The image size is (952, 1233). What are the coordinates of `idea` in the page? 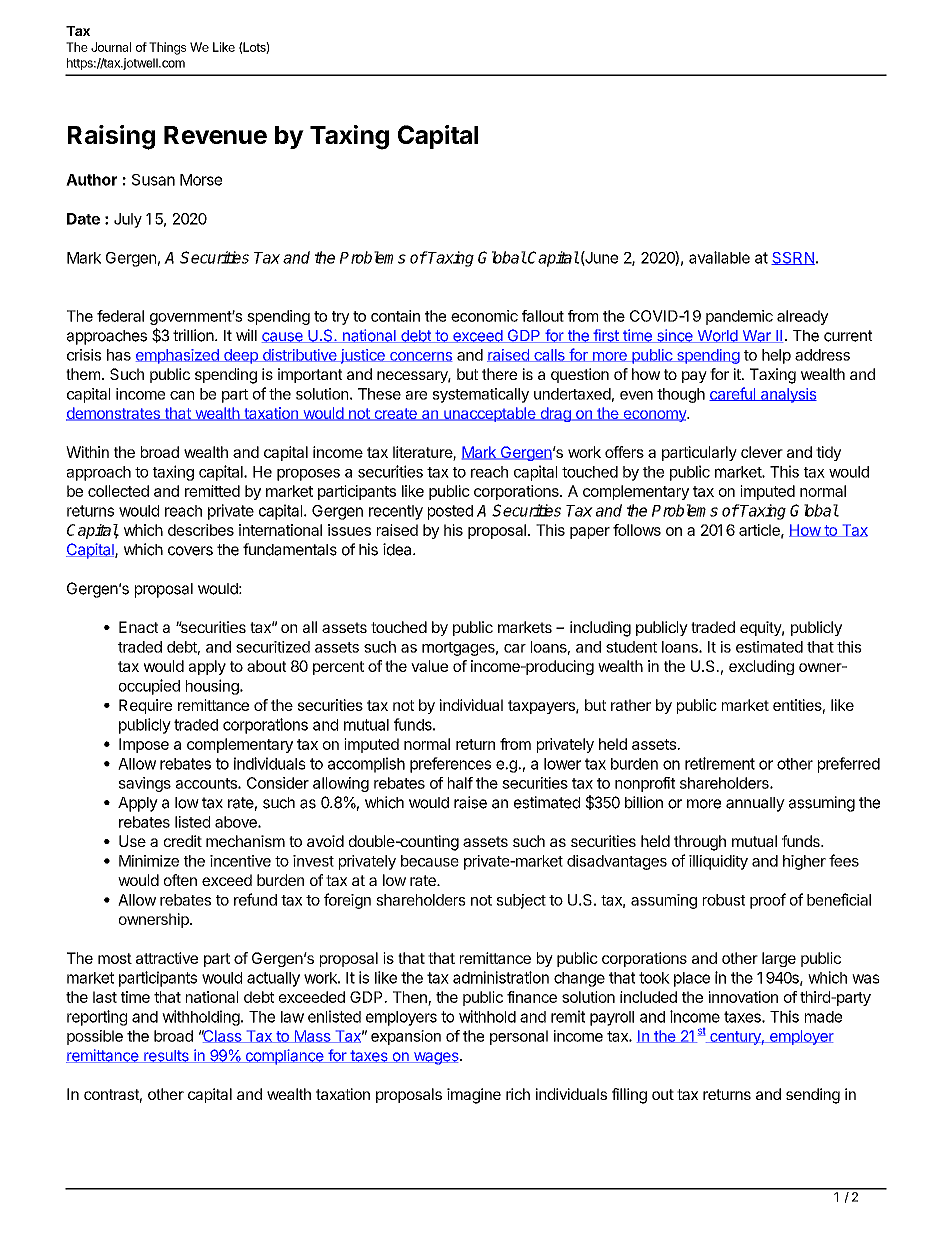 It's located at (398, 549).
